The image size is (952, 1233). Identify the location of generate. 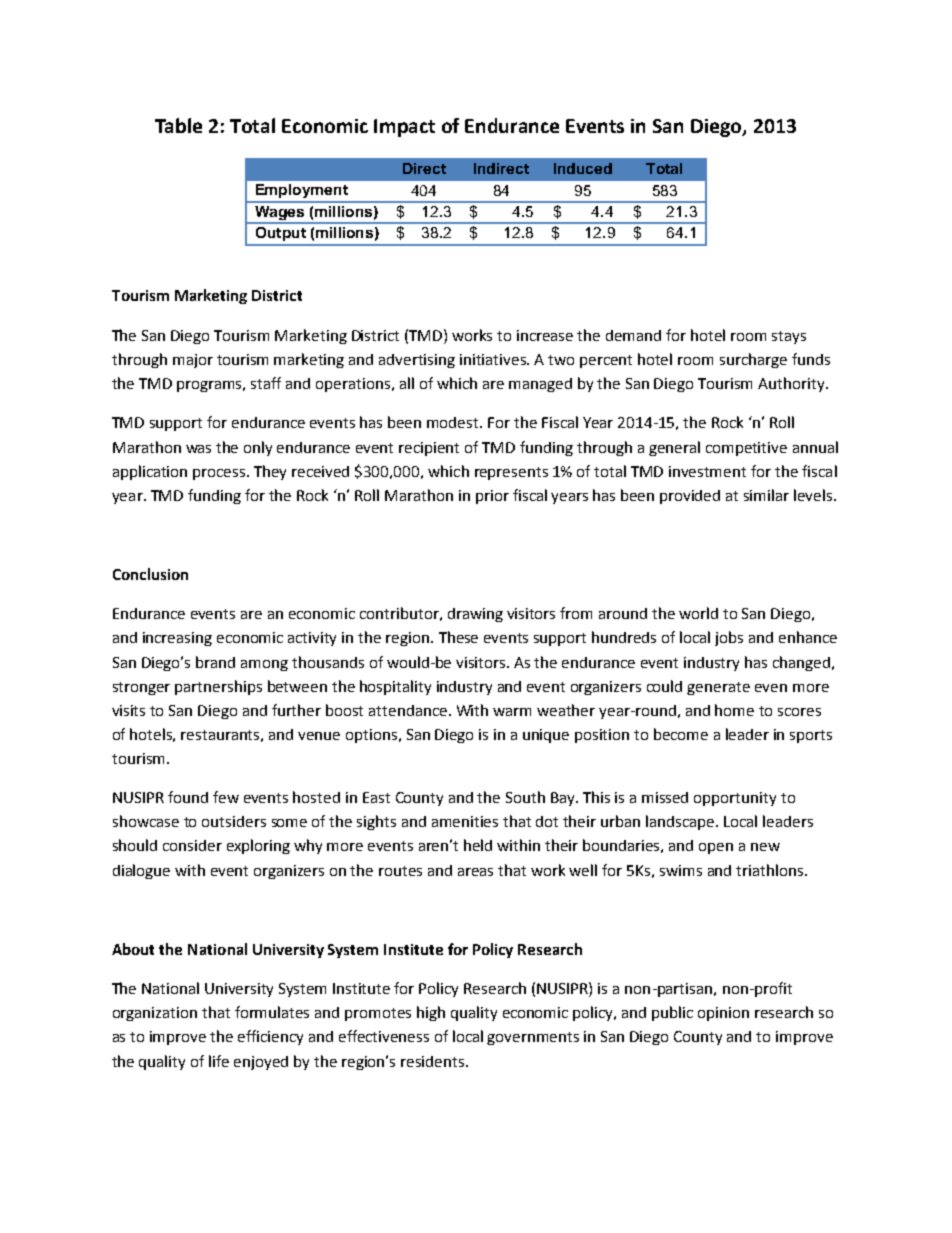
(718, 688).
